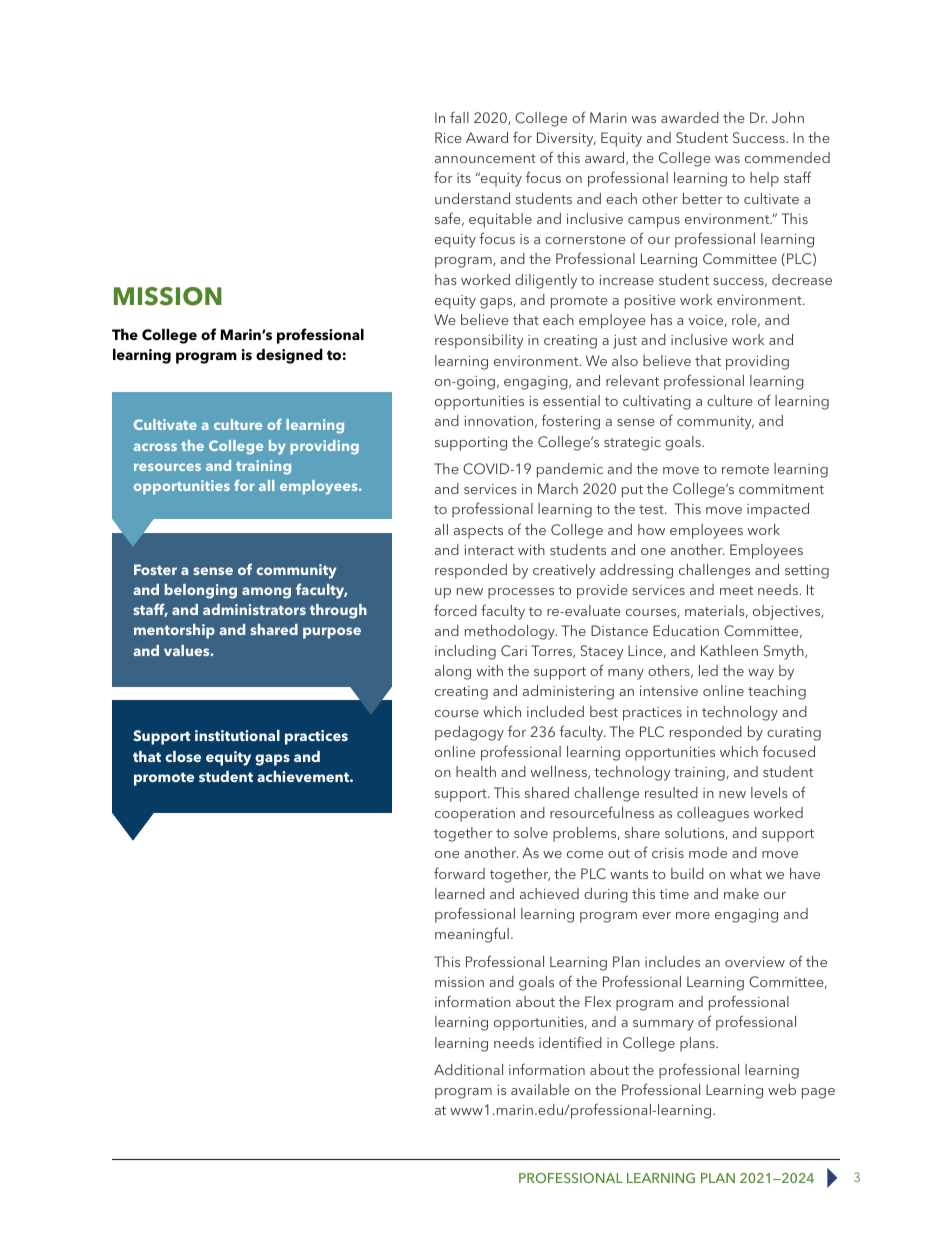 The width and height of the document is (952, 1233). I want to click on announcement, so click(485, 158).
